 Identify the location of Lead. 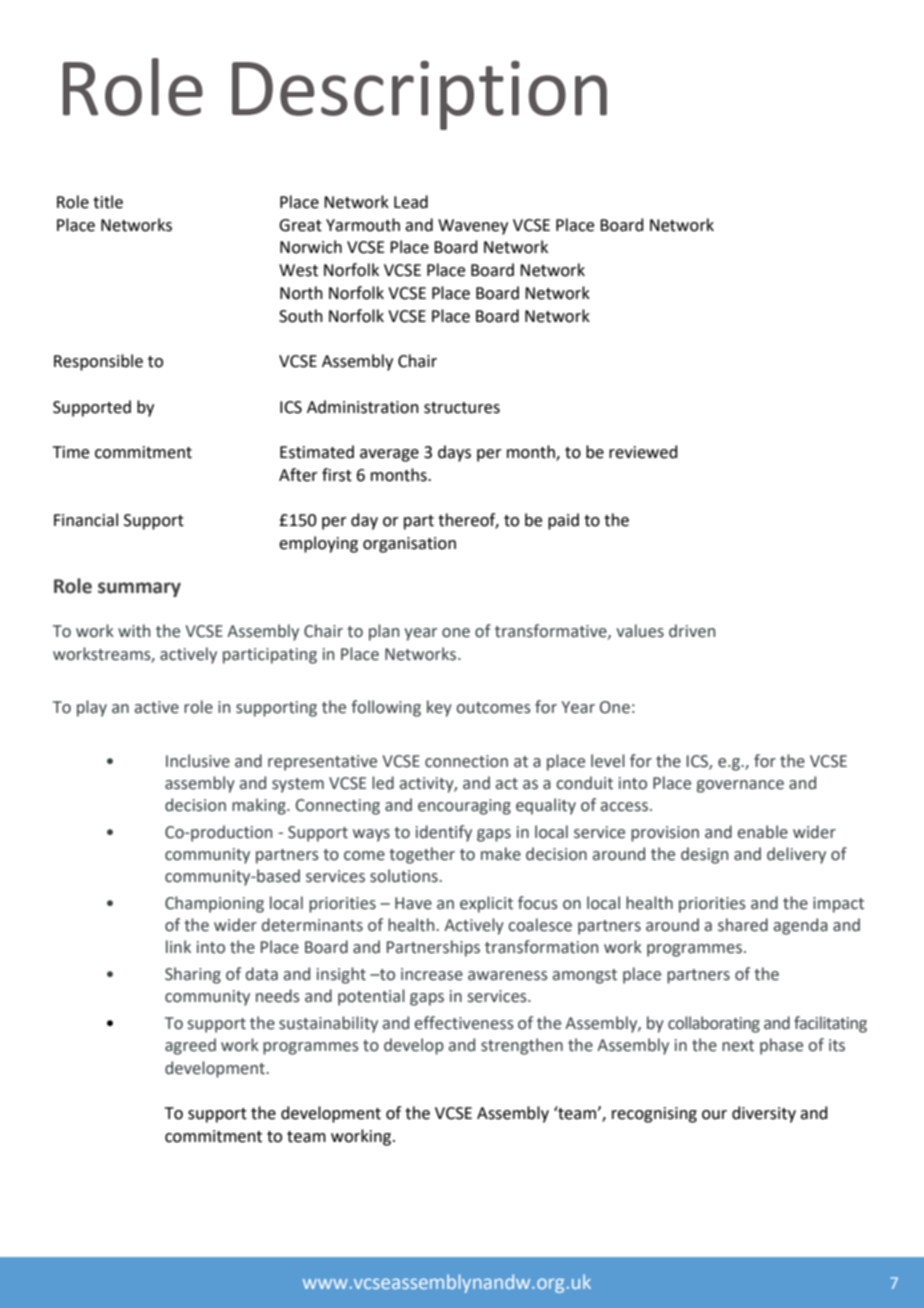
(411, 202).
